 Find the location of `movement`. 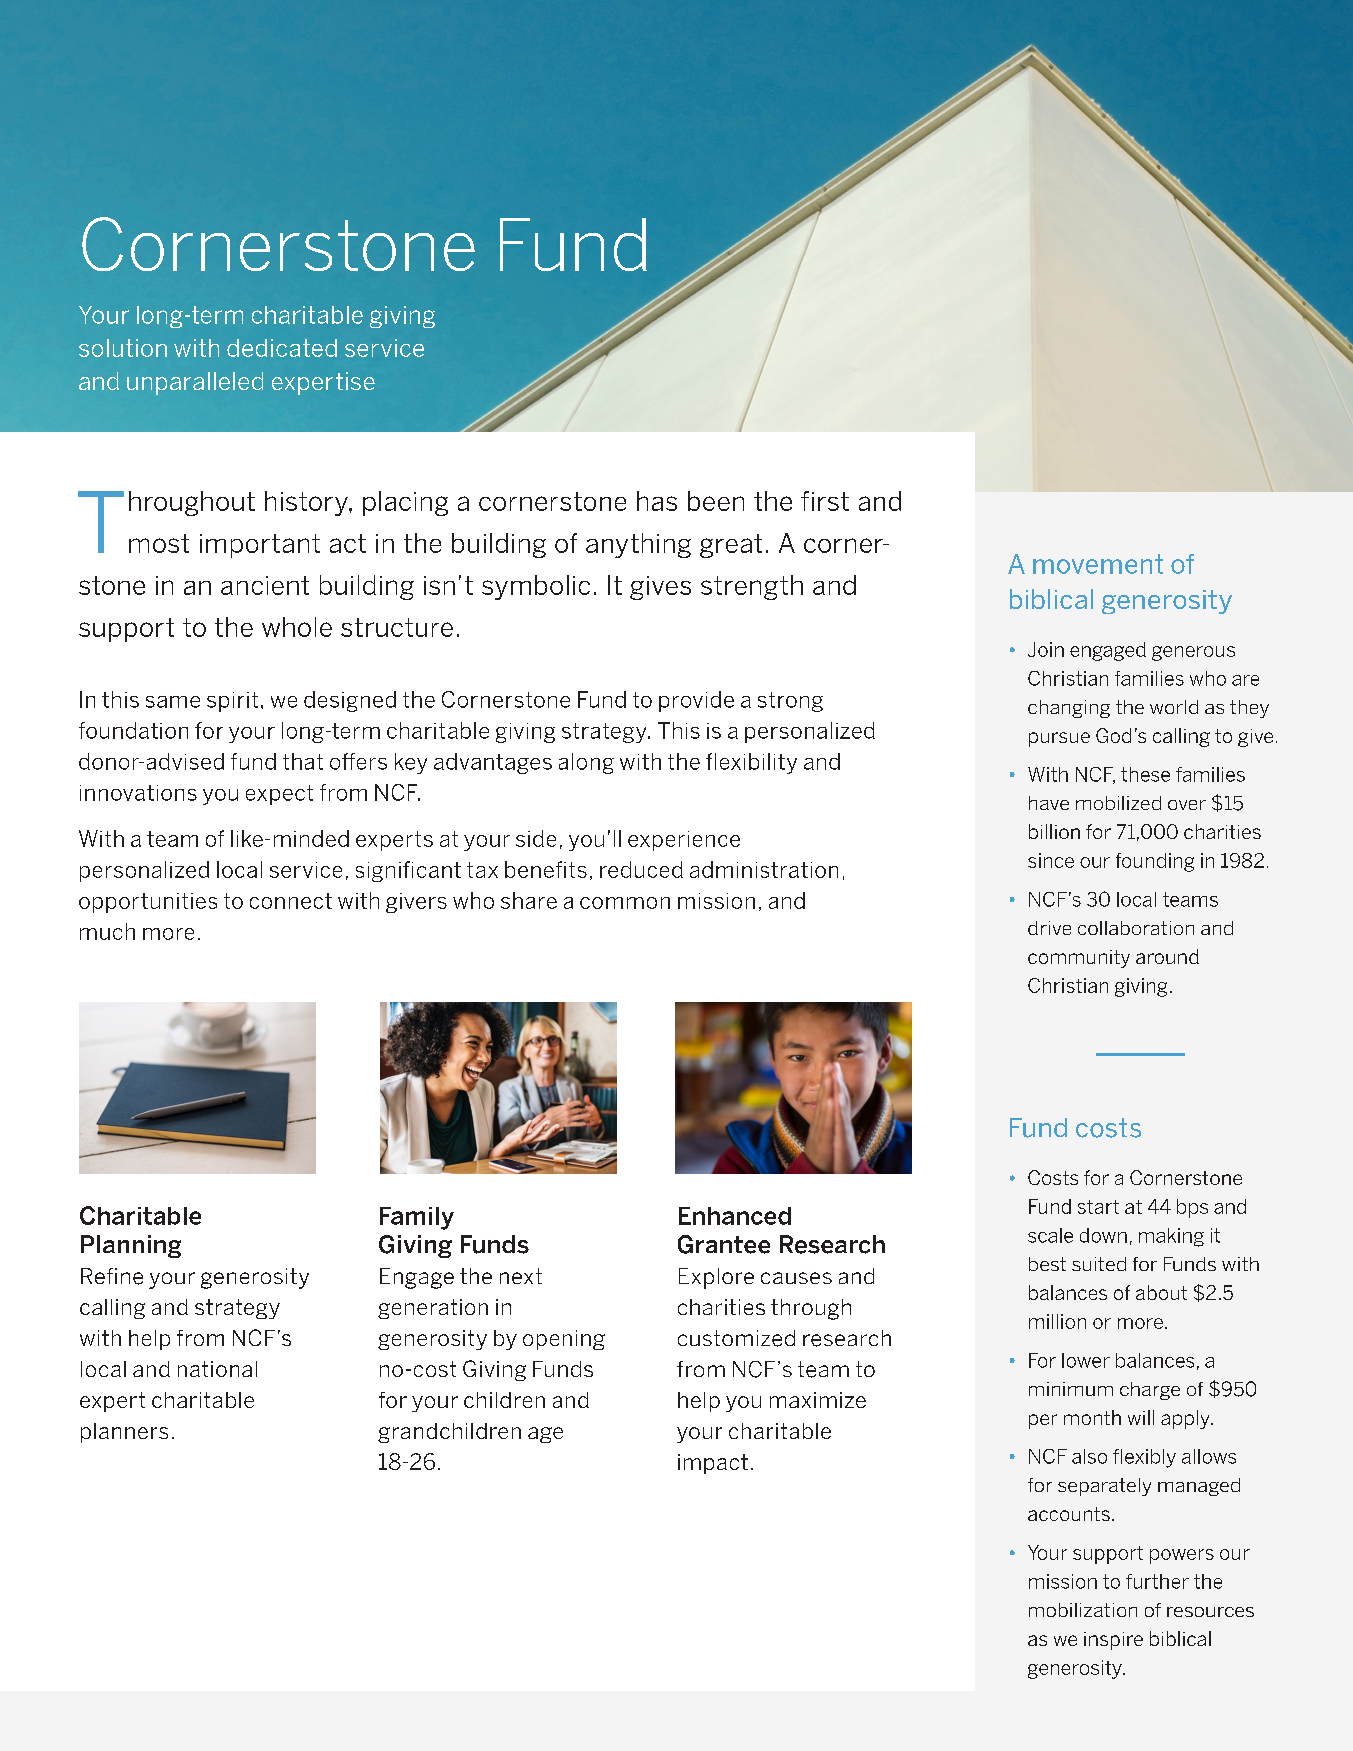

movement is located at coordinates (1098, 564).
